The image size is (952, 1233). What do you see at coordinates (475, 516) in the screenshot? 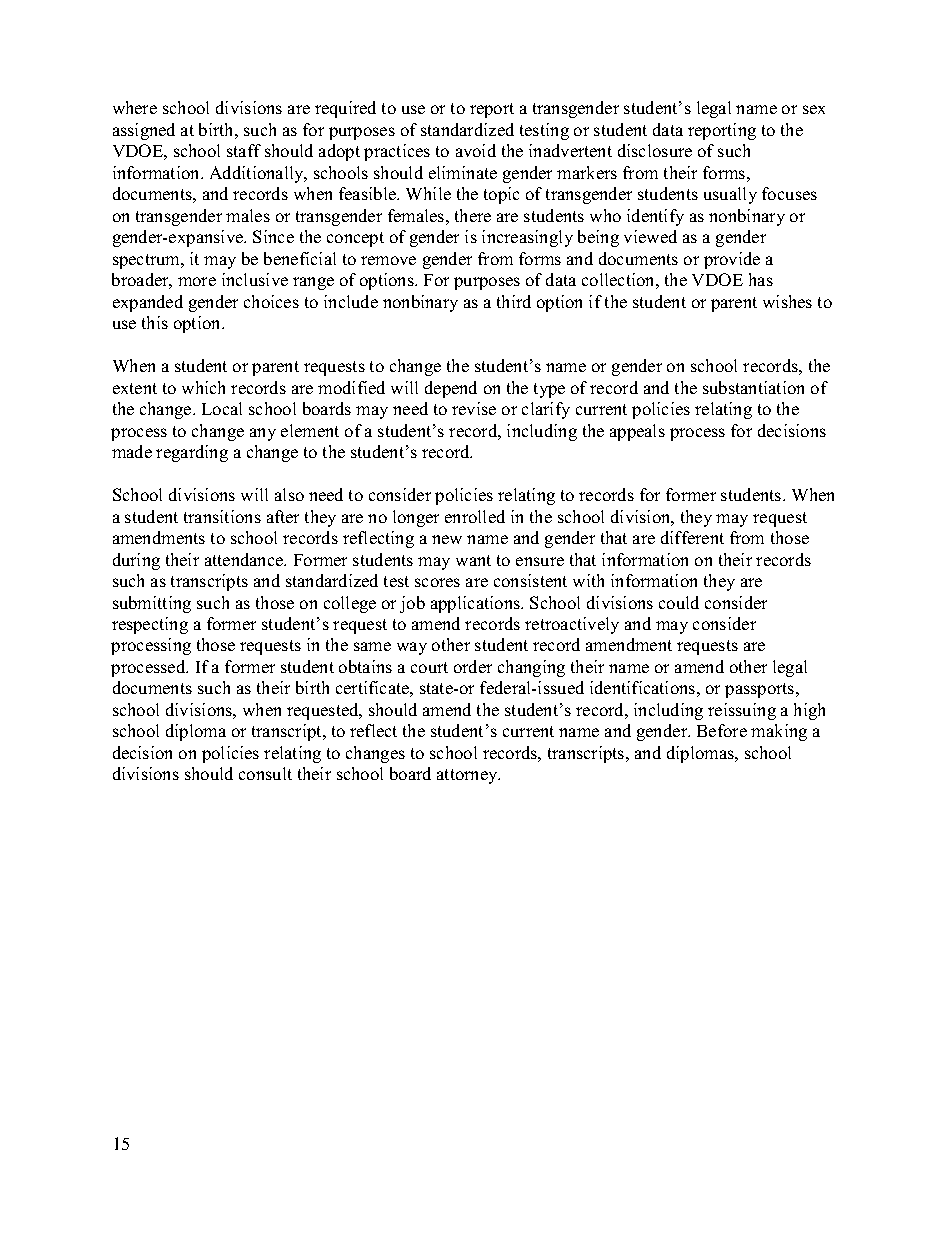
I see `enrolled` at bounding box center [475, 516].
